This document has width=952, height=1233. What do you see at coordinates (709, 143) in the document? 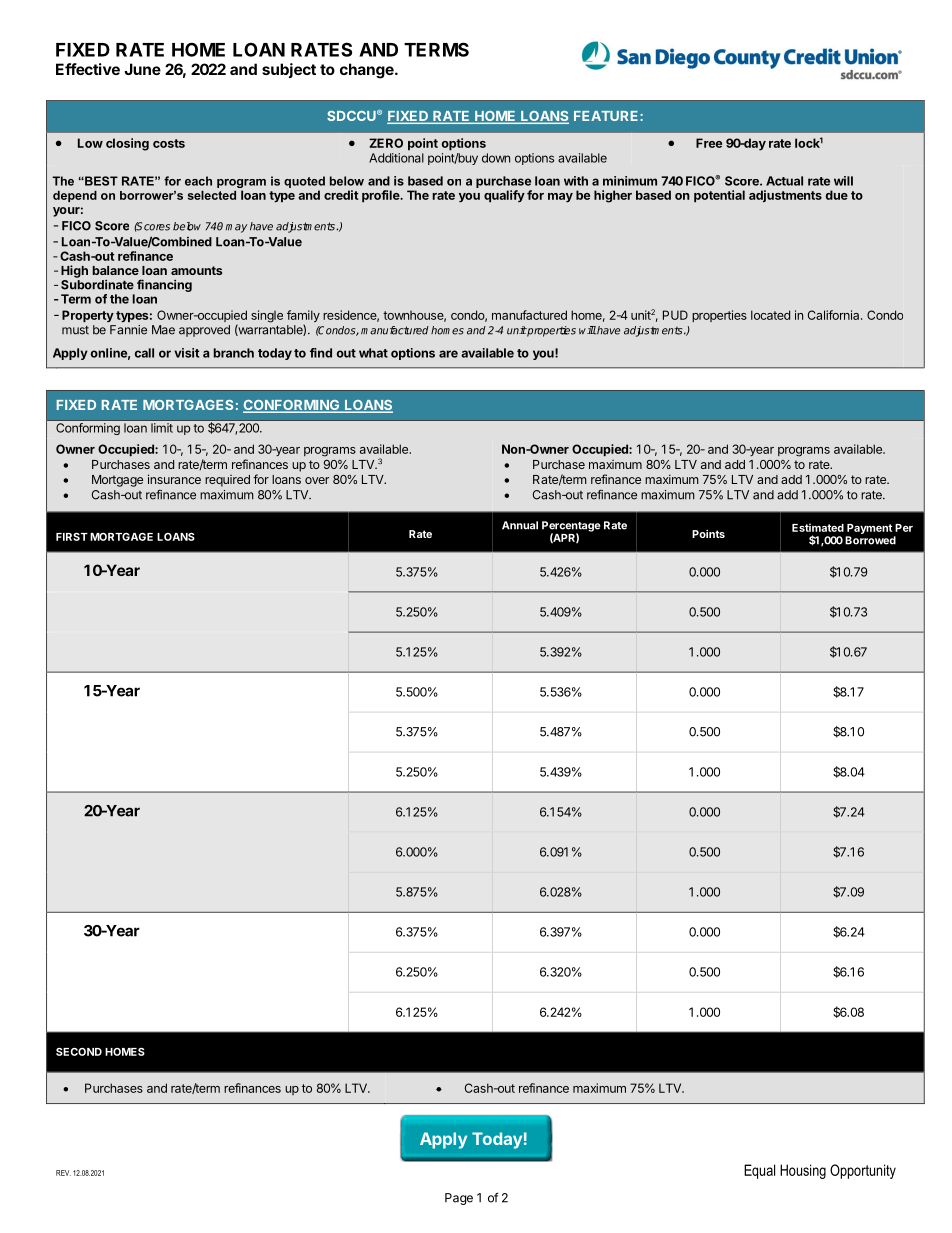
I see `Free` at bounding box center [709, 143].
